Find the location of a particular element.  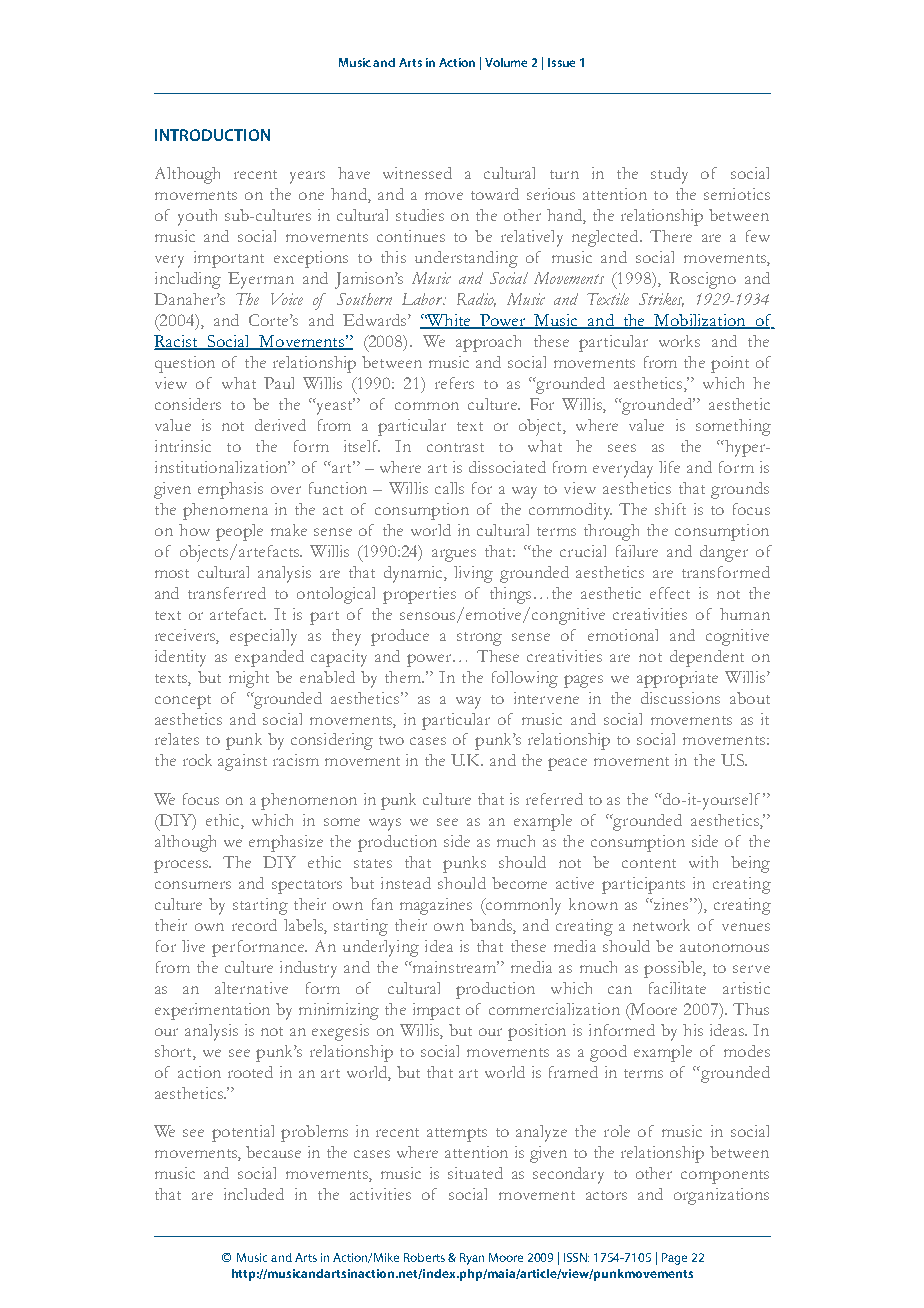

Volume is located at coordinates (506, 62).
